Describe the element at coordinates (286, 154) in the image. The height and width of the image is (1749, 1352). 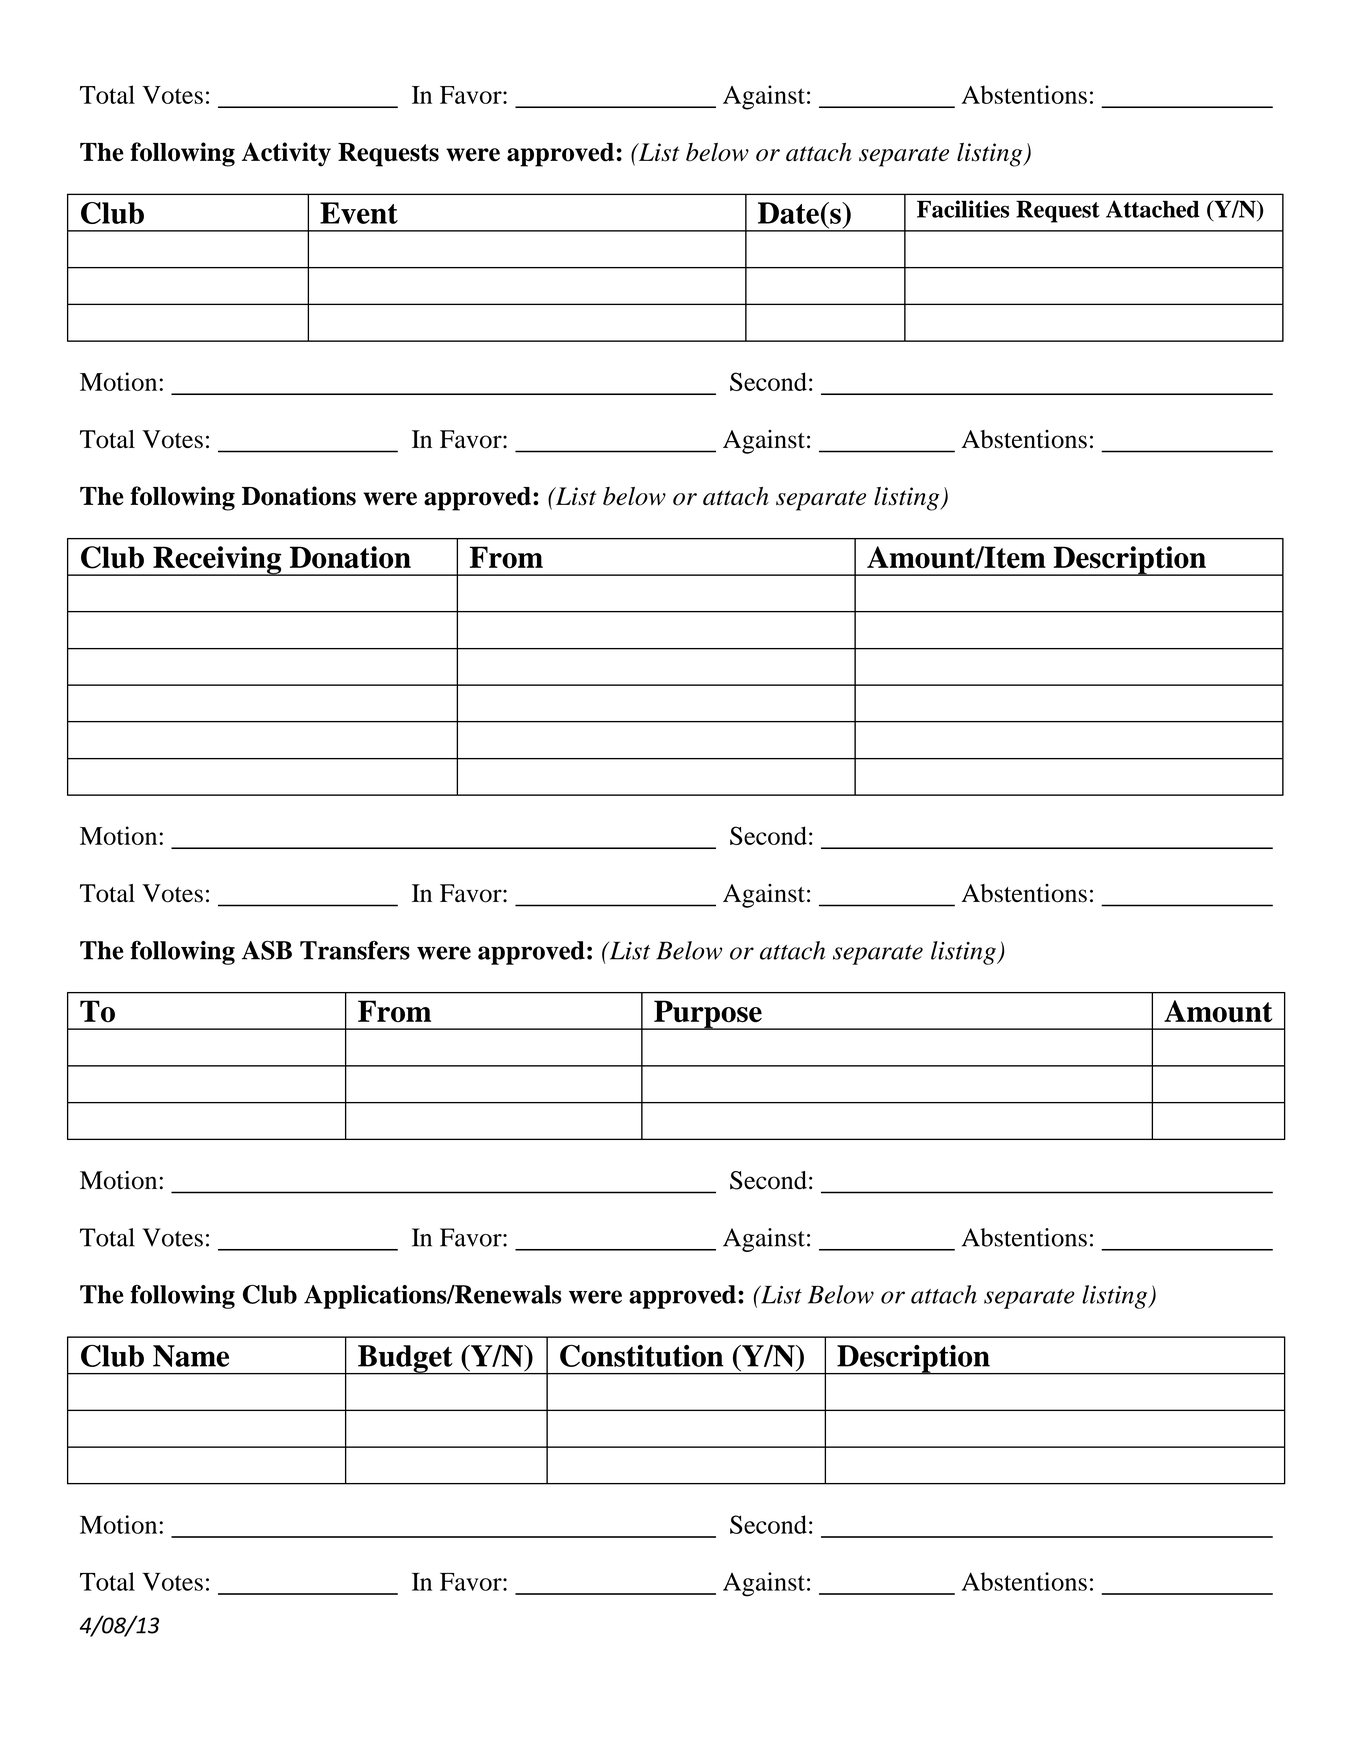
I see `Activity` at that location.
